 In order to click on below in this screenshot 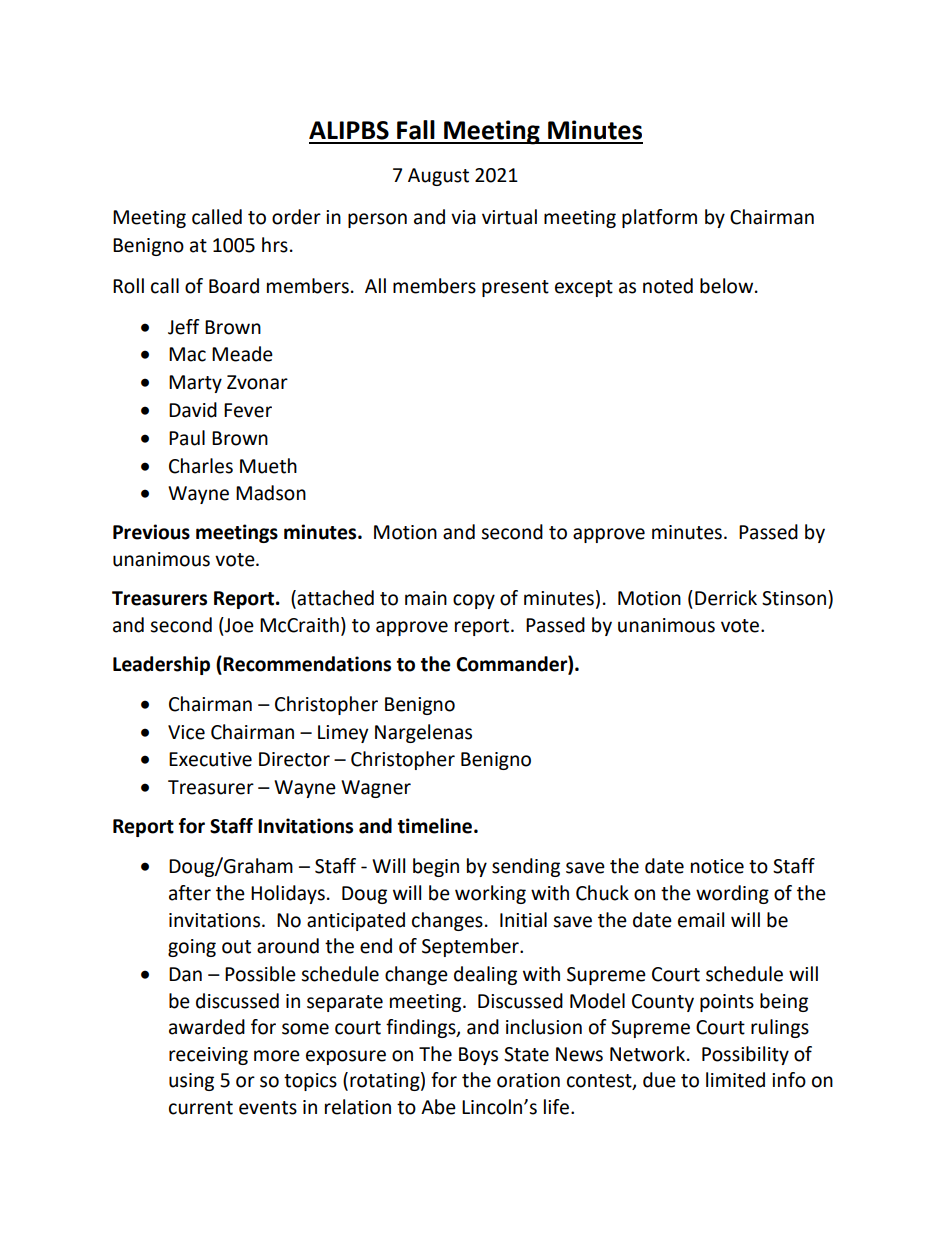, I will do `click(728, 286)`.
